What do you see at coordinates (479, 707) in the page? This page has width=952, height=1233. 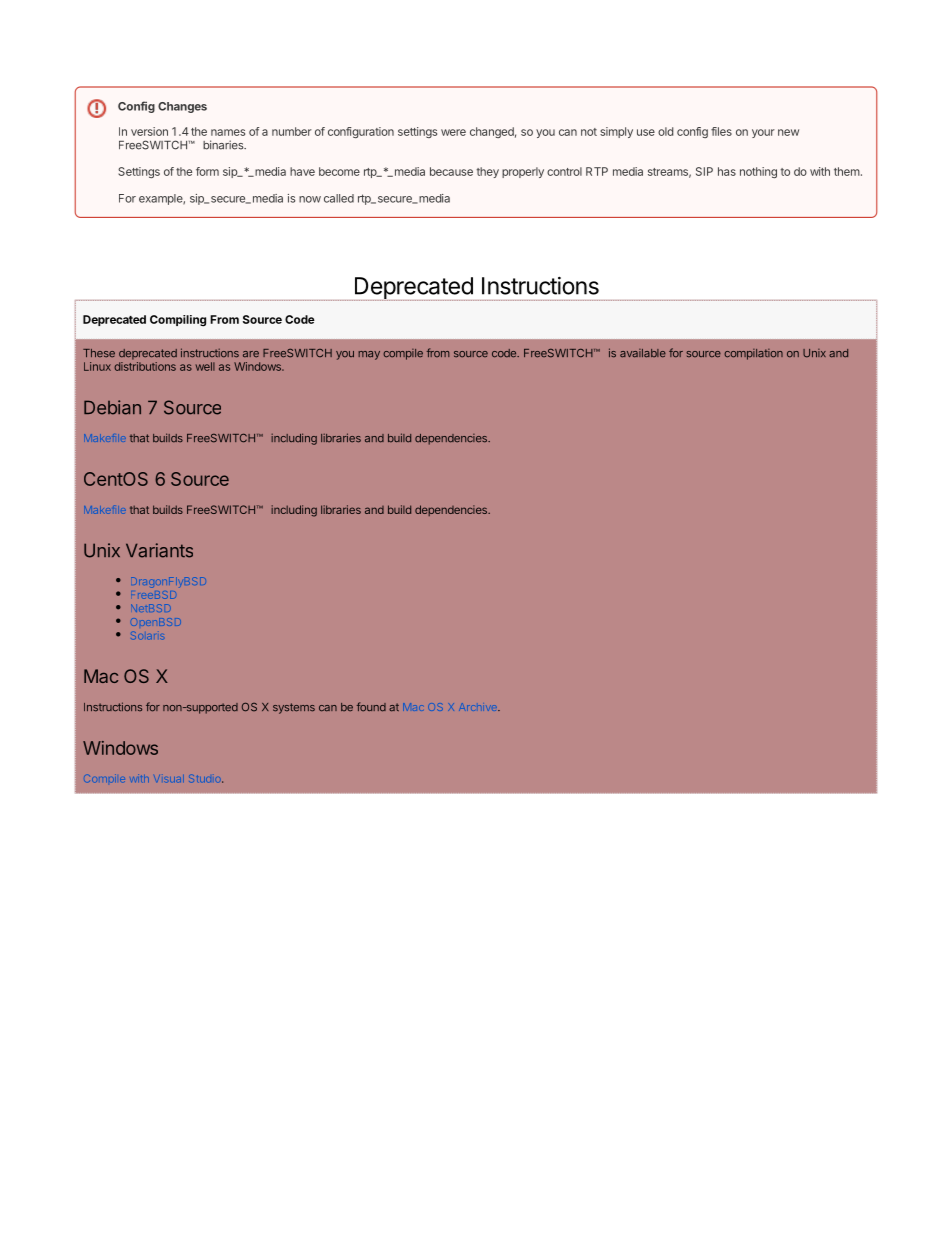 I see `Archive` at bounding box center [479, 707].
